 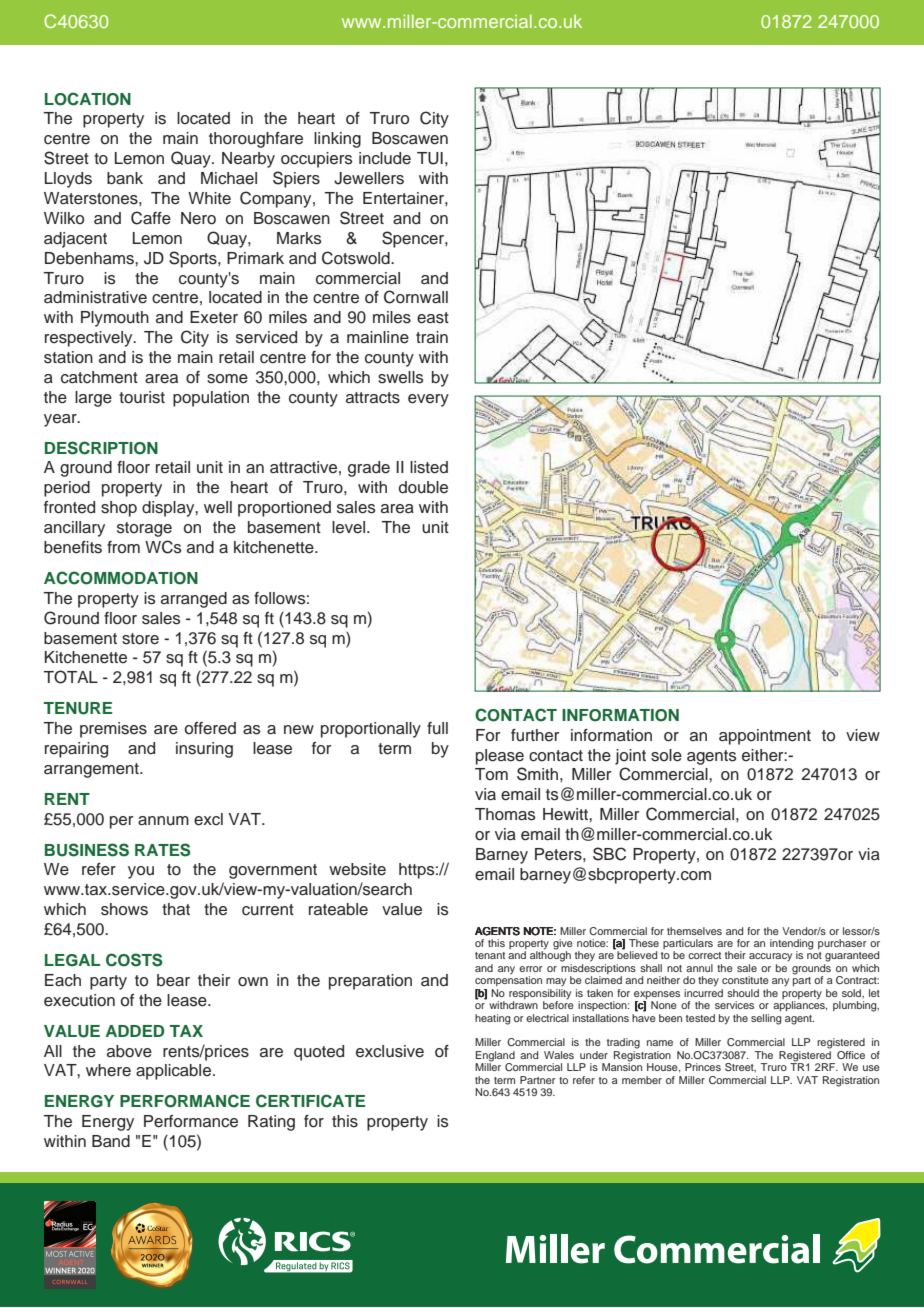 What do you see at coordinates (505, 814) in the screenshot?
I see `Thomas` at bounding box center [505, 814].
